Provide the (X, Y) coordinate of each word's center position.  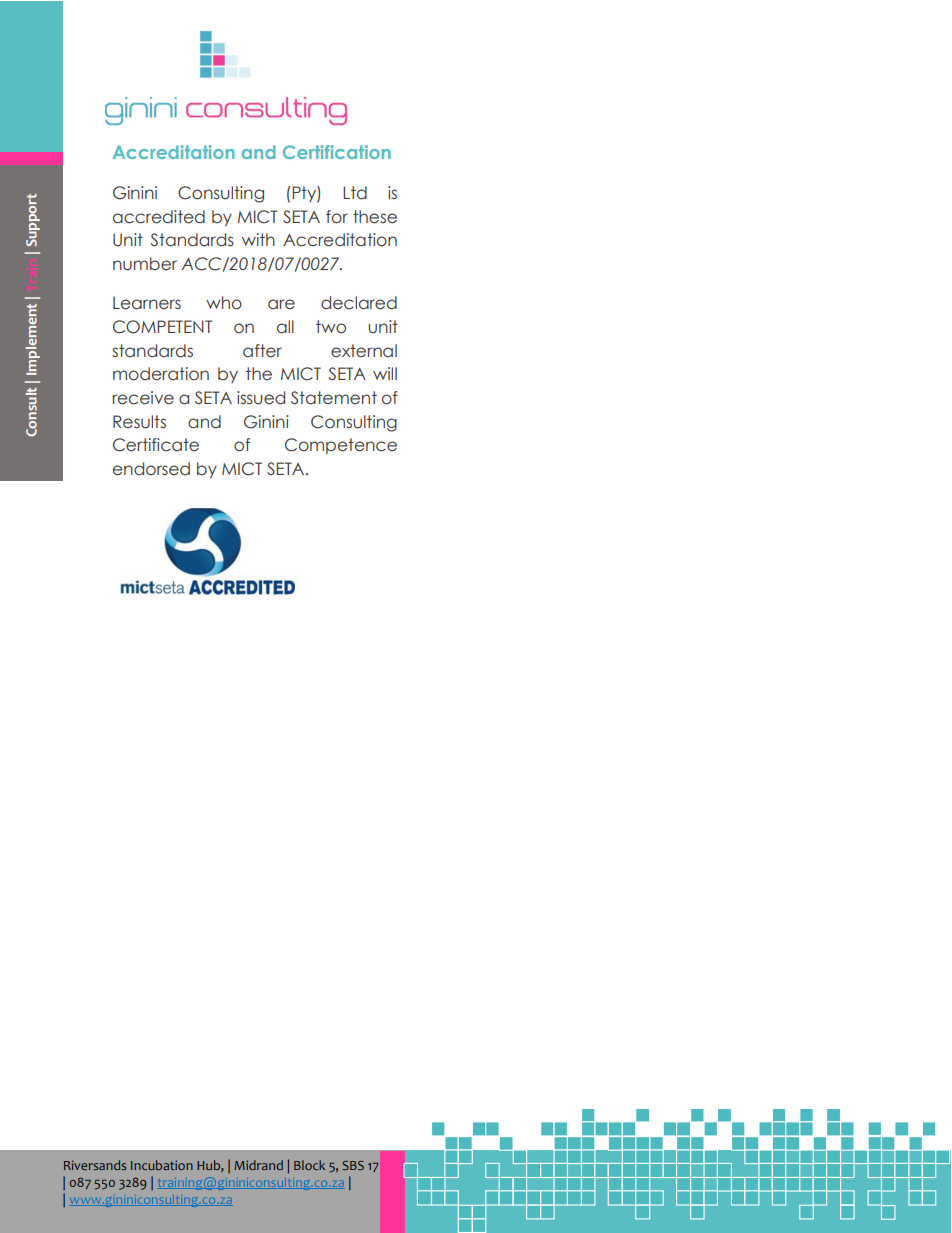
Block (309, 1165)
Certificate (156, 445)
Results (139, 422)
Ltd (355, 193)
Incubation (162, 1165)
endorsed (151, 469)
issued (261, 398)
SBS (353, 1165)
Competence (341, 446)
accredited (159, 217)
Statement (334, 398)
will (385, 373)
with (258, 239)
